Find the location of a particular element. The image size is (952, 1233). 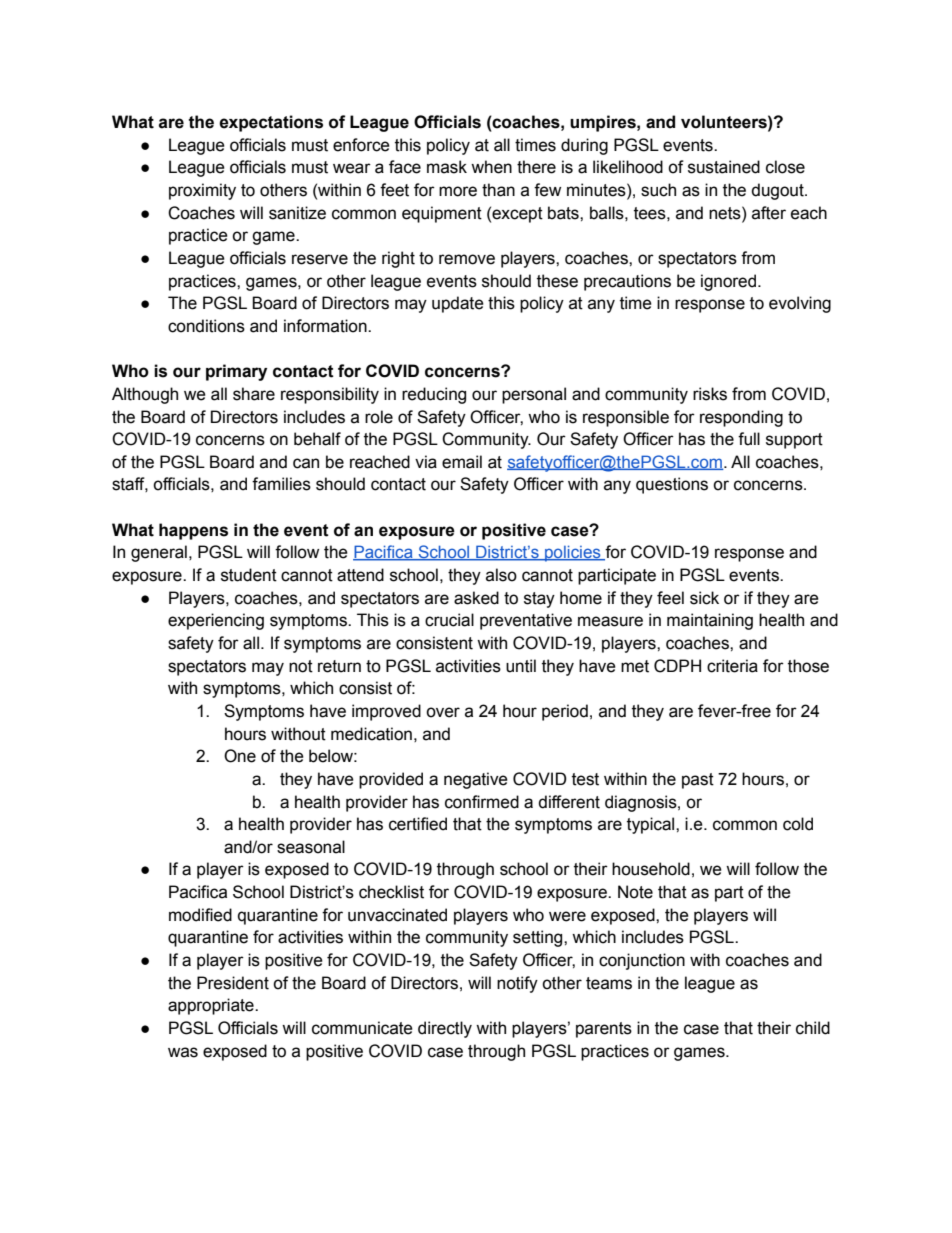

sustained is located at coordinates (724, 167).
